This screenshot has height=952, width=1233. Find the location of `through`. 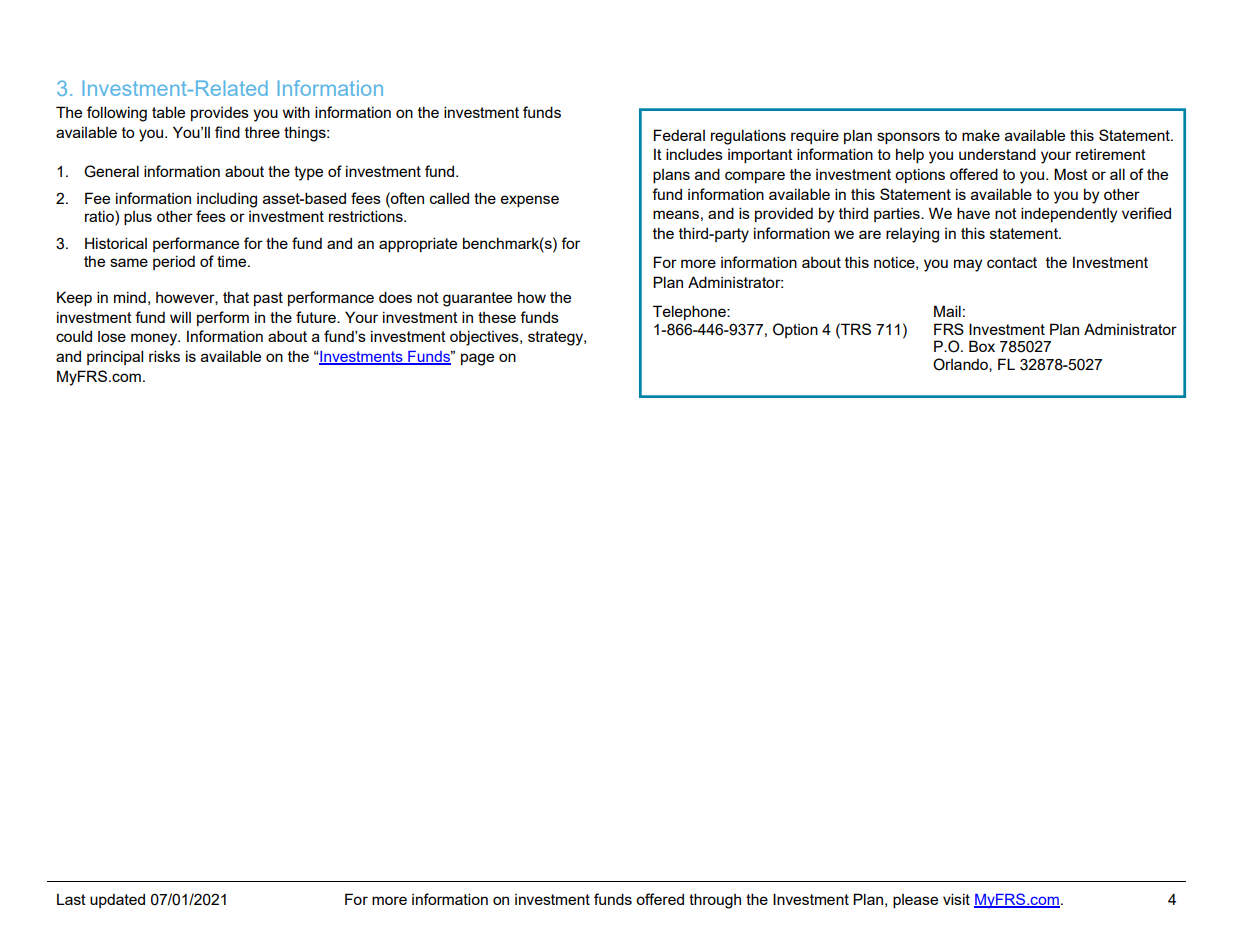

through is located at coordinates (715, 901).
